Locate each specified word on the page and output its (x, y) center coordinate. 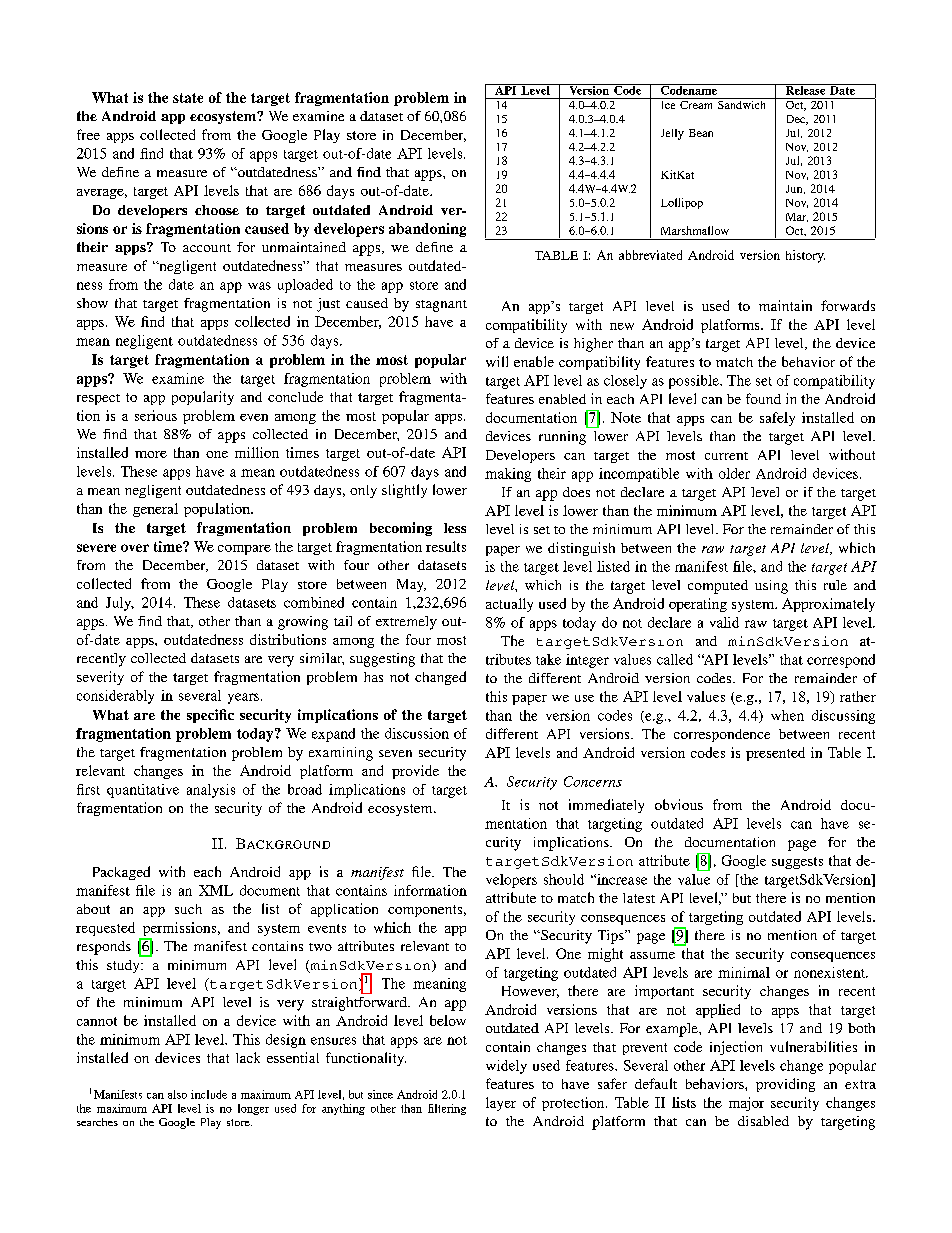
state (188, 98)
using (771, 587)
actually (509, 605)
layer (501, 1104)
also (177, 1094)
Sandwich (742, 103)
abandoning (427, 230)
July (120, 604)
